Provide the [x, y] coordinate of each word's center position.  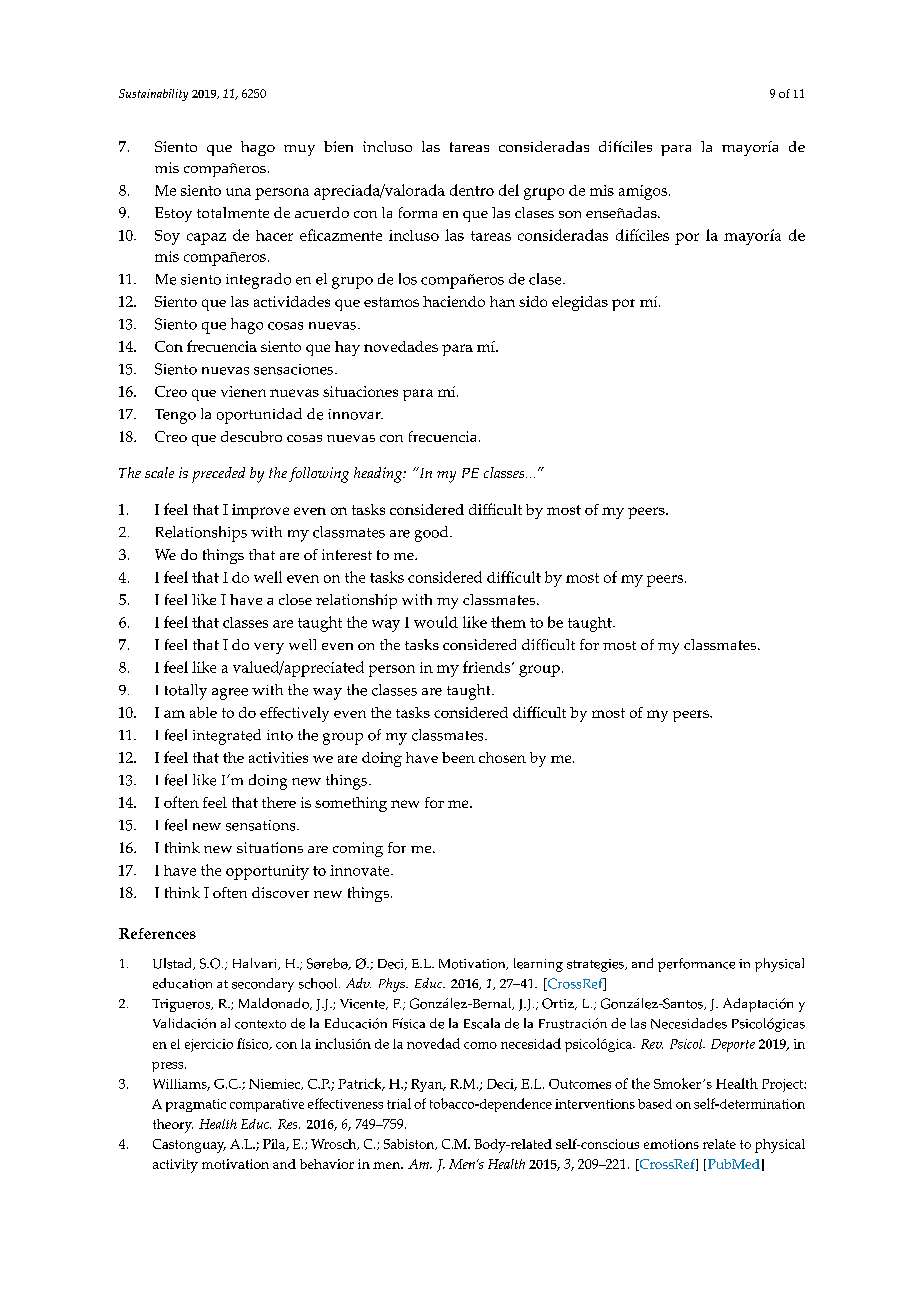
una [238, 192]
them [508, 622]
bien [338, 146]
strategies [596, 965]
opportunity [267, 872]
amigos [643, 192]
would [436, 622]
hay [347, 348]
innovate [361, 870]
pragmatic [196, 1105]
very [269, 648]
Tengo [175, 416]
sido [533, 301]
